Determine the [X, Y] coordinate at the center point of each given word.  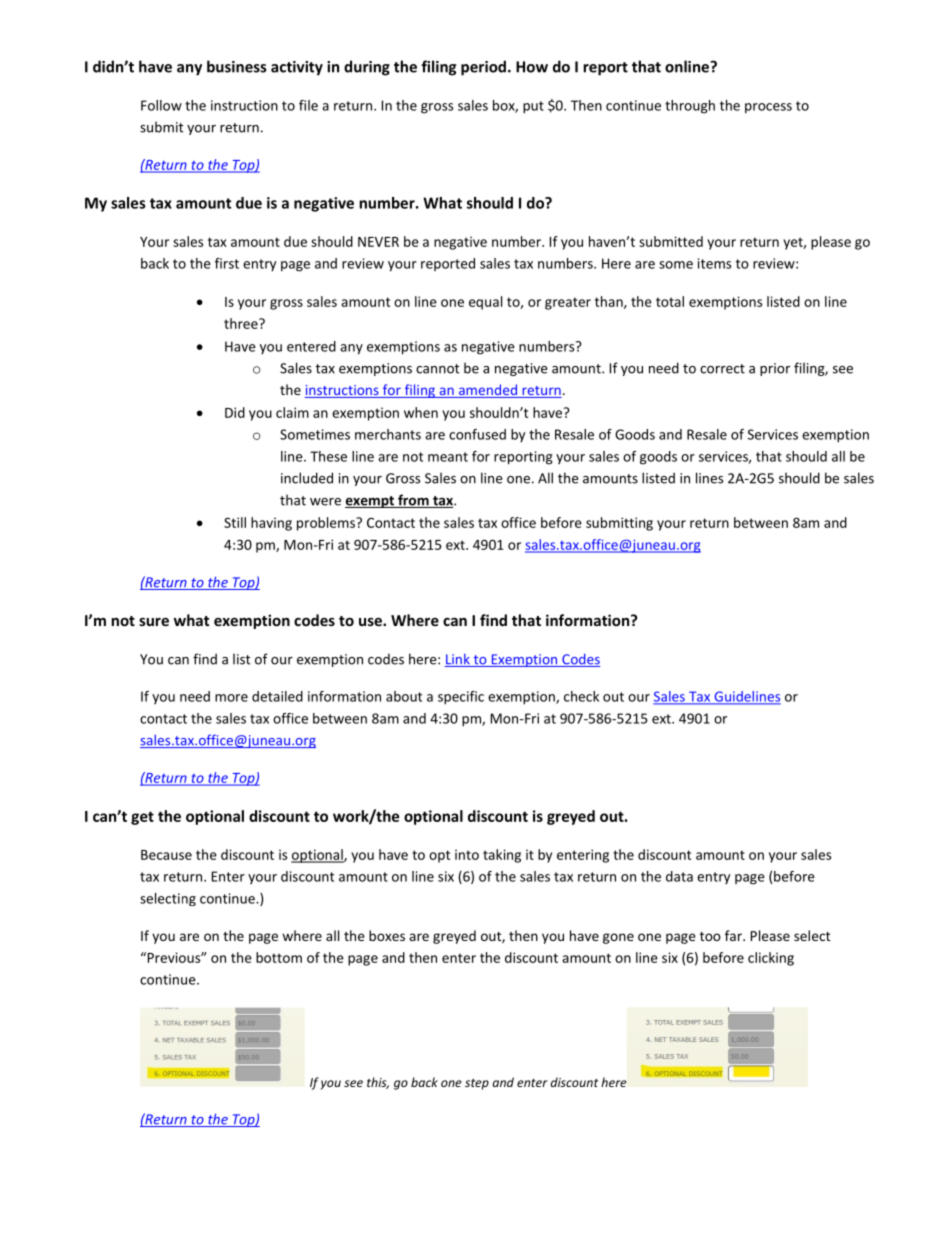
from [413, 501]
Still [235, 522]
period [483, 68]
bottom [279, 957]
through [690, 107]
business [237, 66]
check [581, 696]
